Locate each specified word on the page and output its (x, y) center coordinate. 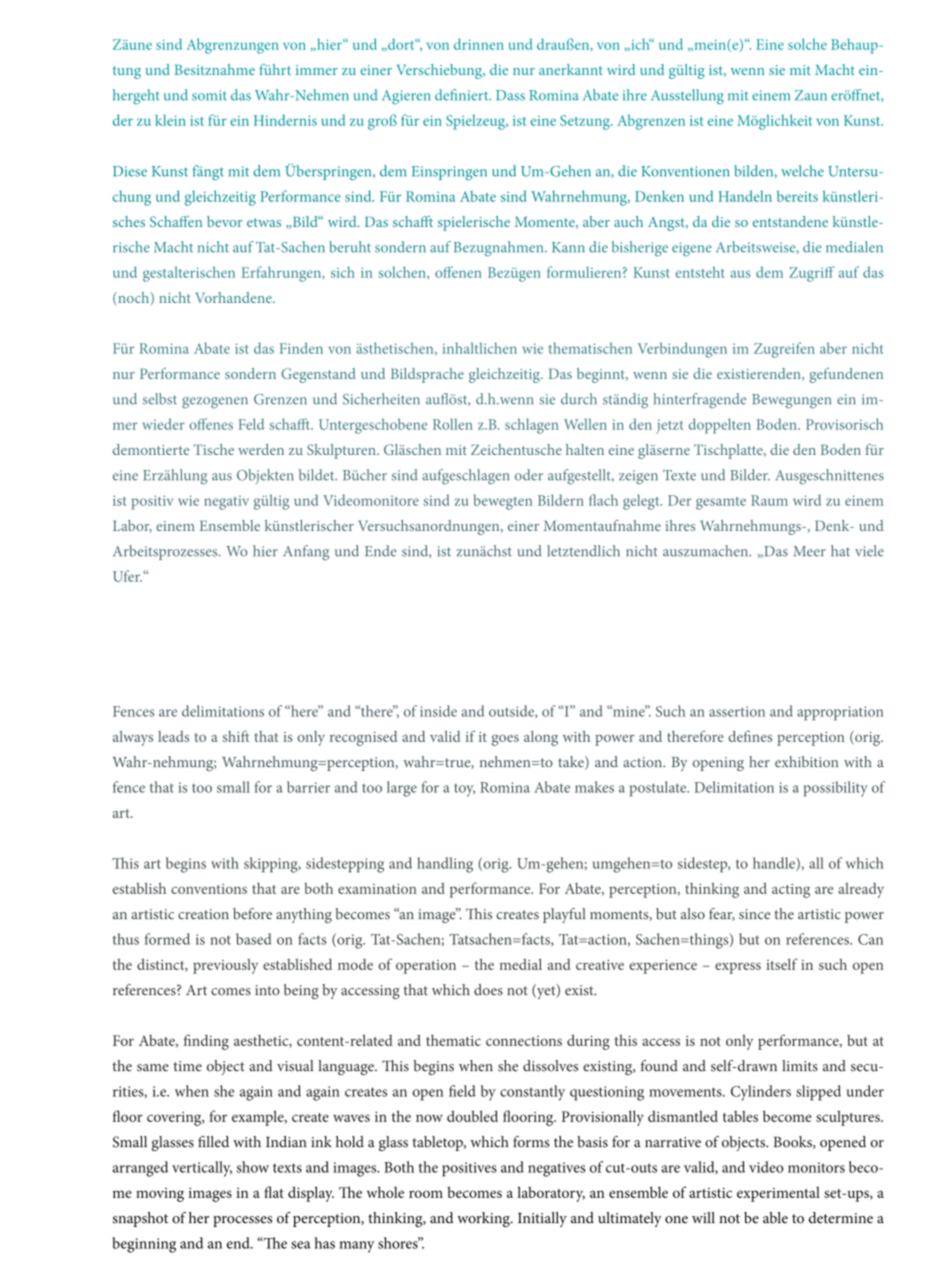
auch (628, 221)
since (754, 914)
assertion (737, 711)
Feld (251, 424)
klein (170, 120)
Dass (510, 95)
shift (236, 736)
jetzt (669, 426)
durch (579, 399)
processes (242, 1221)
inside (438, 711)
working (484, 1219)
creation (203, 914)
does (488, 990)
